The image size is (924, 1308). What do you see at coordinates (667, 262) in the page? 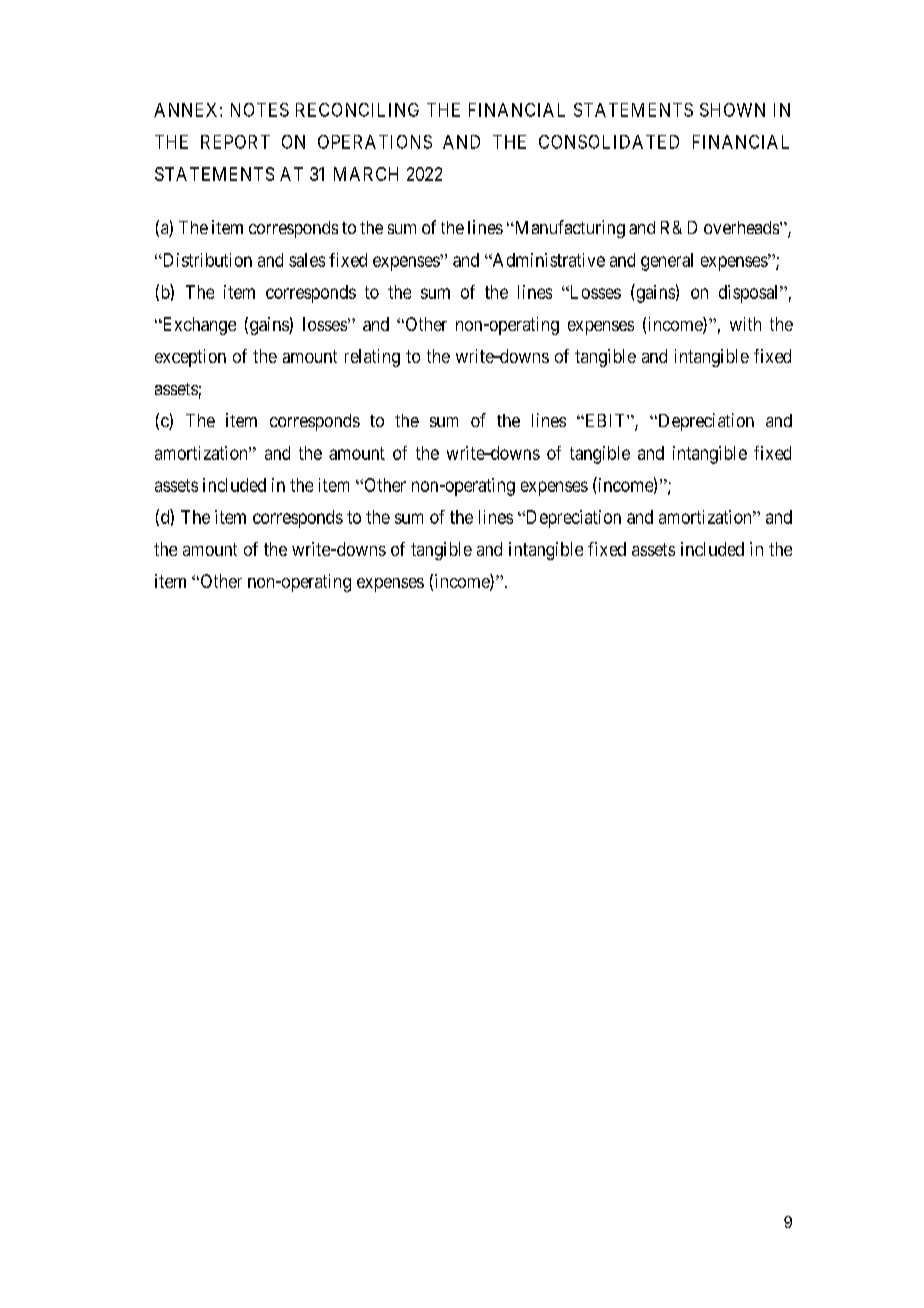
I see `general` at bounding box center [667, 262].
